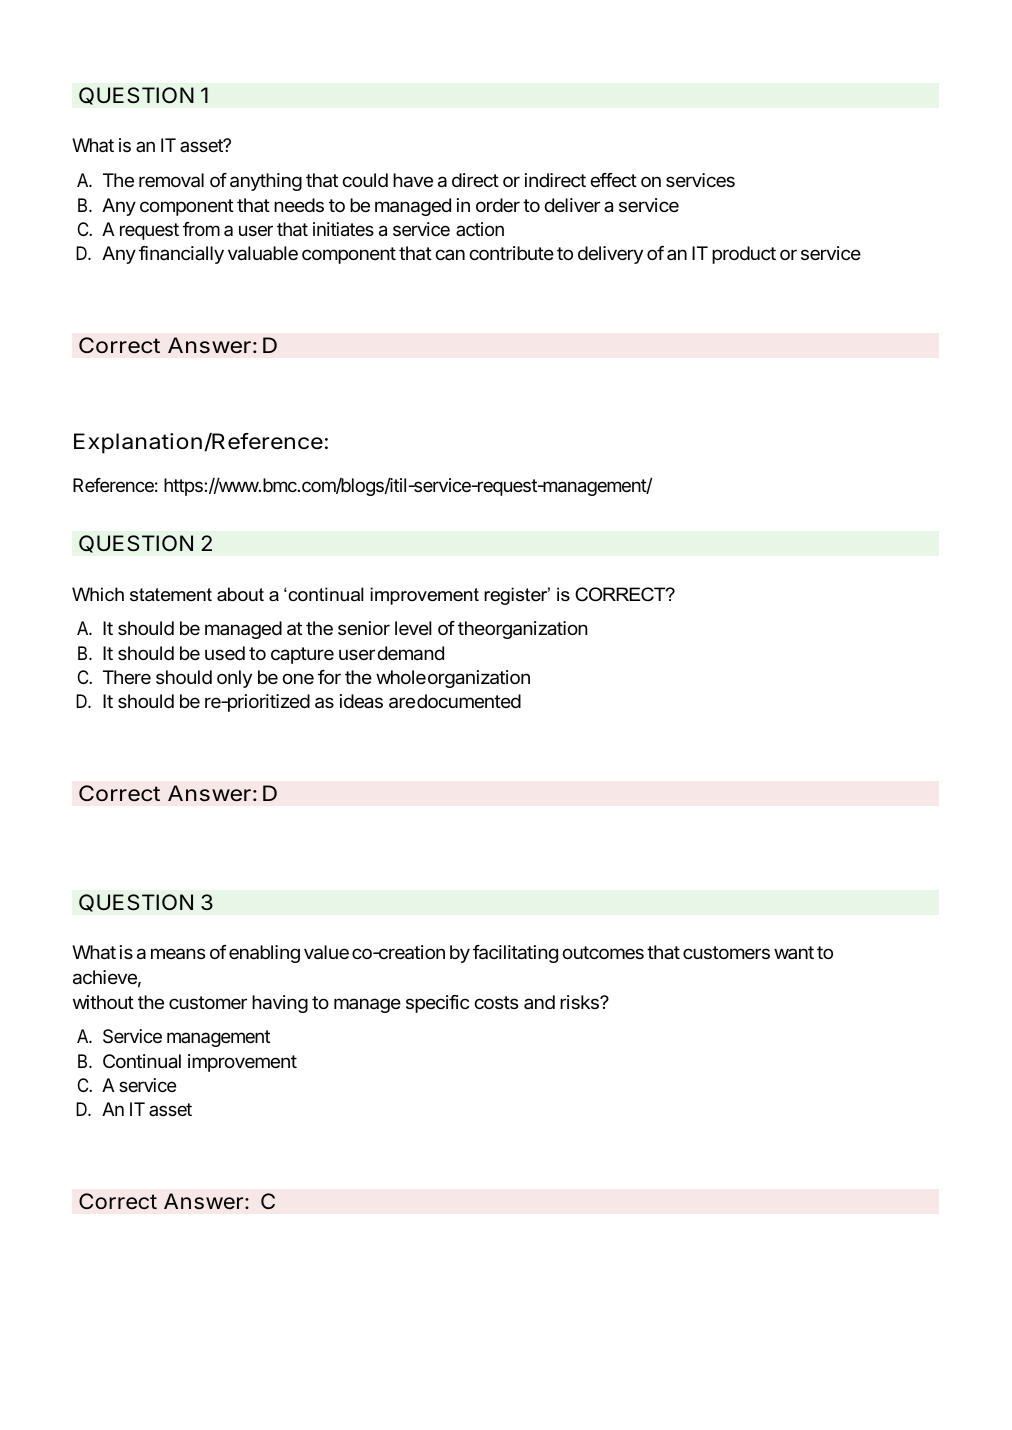 The width and height of the page is (1012, 1430). Describe the element at coordinates (437, 1004) in the page. I see `specific` at that location.
